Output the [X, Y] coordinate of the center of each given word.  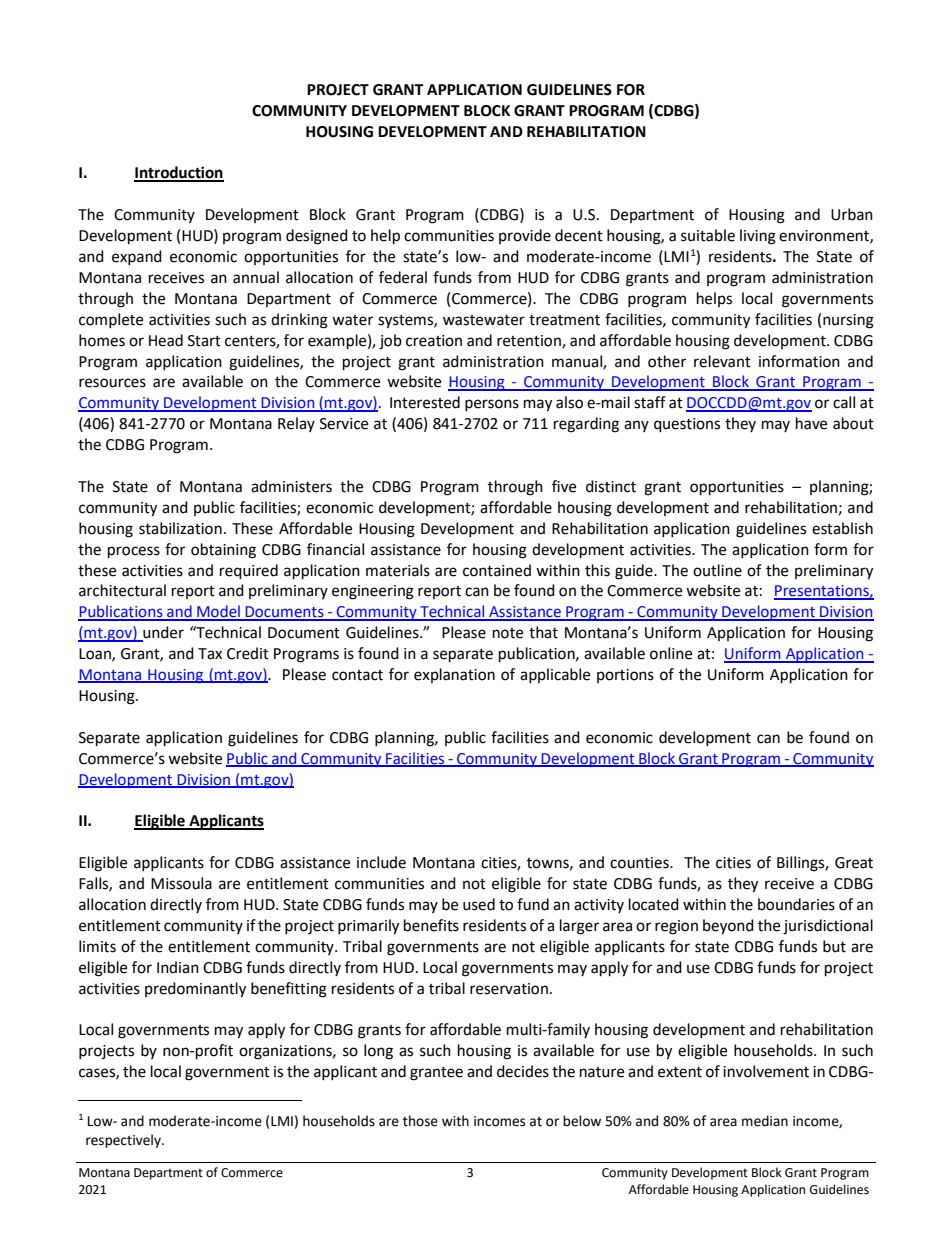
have [811, 423]
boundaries [796, 904]
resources [112, 383]
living [758, 237]
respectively [124, 1141]
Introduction [179, 173]
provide [525, 236]
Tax [210, 654]
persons [492, 405]
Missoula [181, 883]
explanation [454, 675]
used [479, 904]
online [671, 653]
